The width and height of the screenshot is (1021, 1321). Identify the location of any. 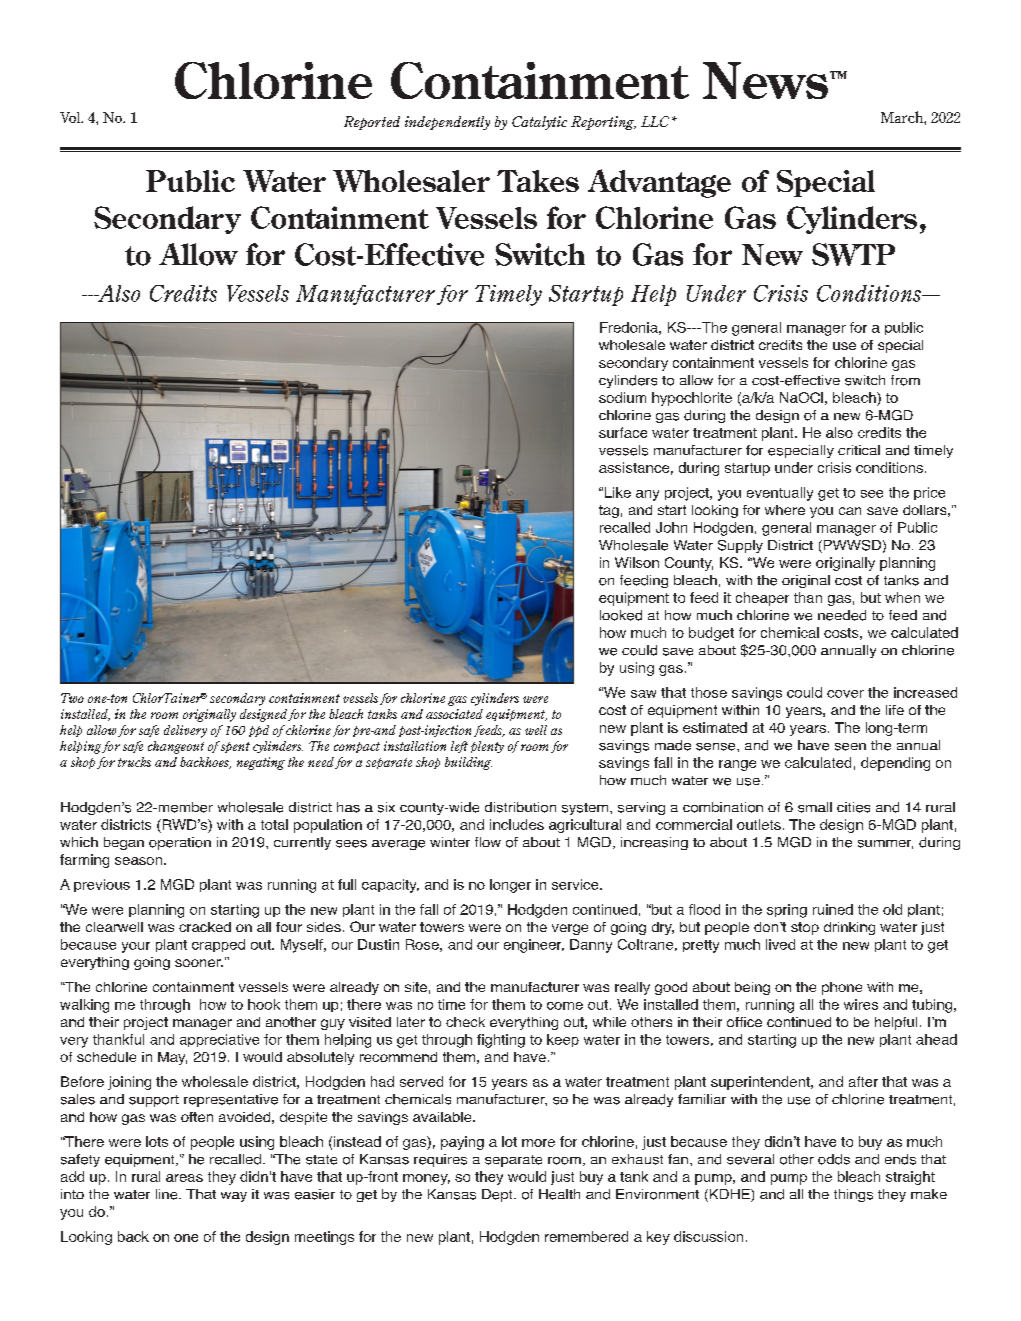
(647, 495).
